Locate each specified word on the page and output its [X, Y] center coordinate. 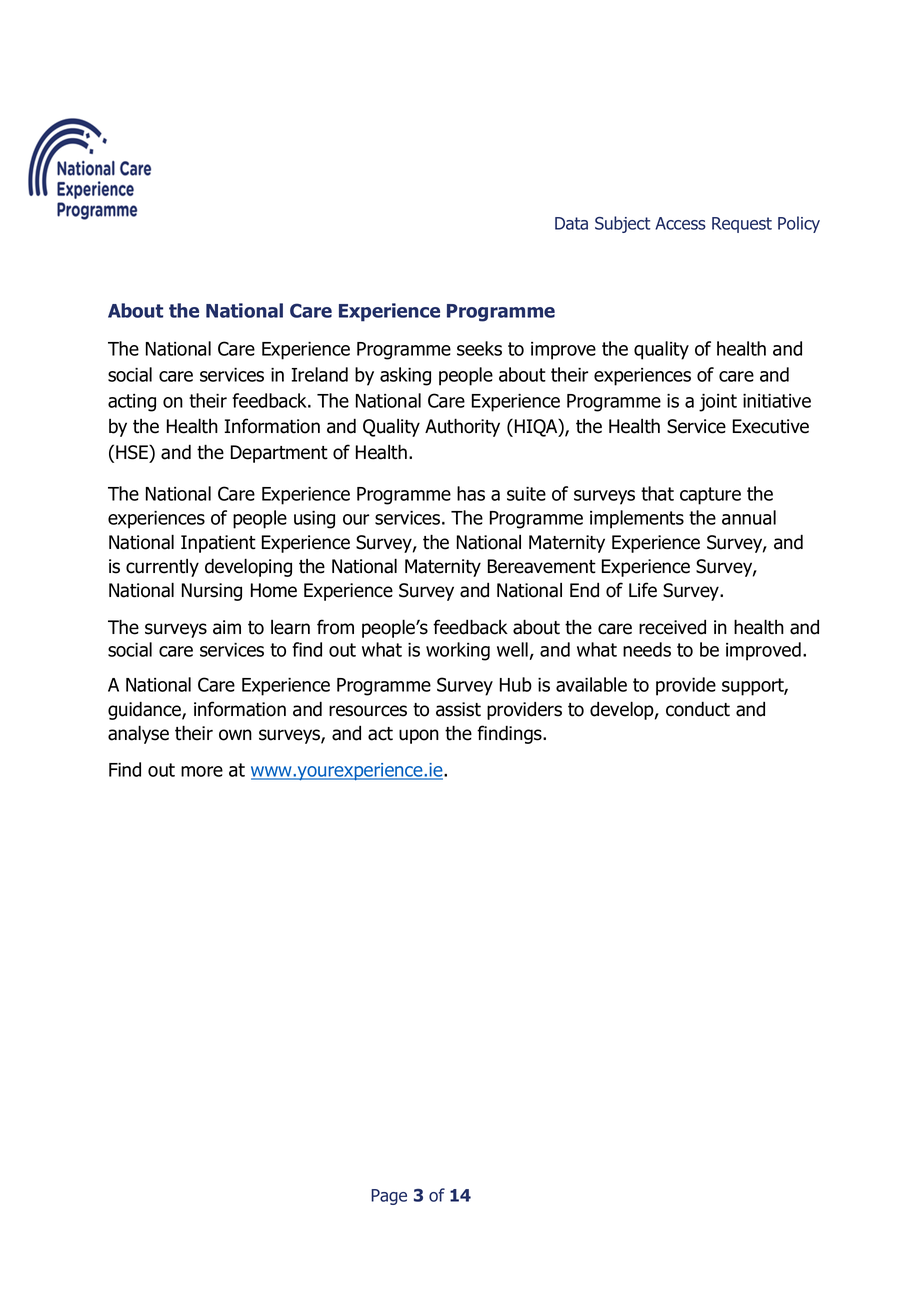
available [591, 684]
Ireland [320, 374]
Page [389, 1197]
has [471, 493]
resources [368, 711]
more [202, 771]
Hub [516, 684]
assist [458, 709]
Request [742, 225]
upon [419, 736]
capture [710, 496]
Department [279, 454]
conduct [698, 709]
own [235, 735]
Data [571, 223]
